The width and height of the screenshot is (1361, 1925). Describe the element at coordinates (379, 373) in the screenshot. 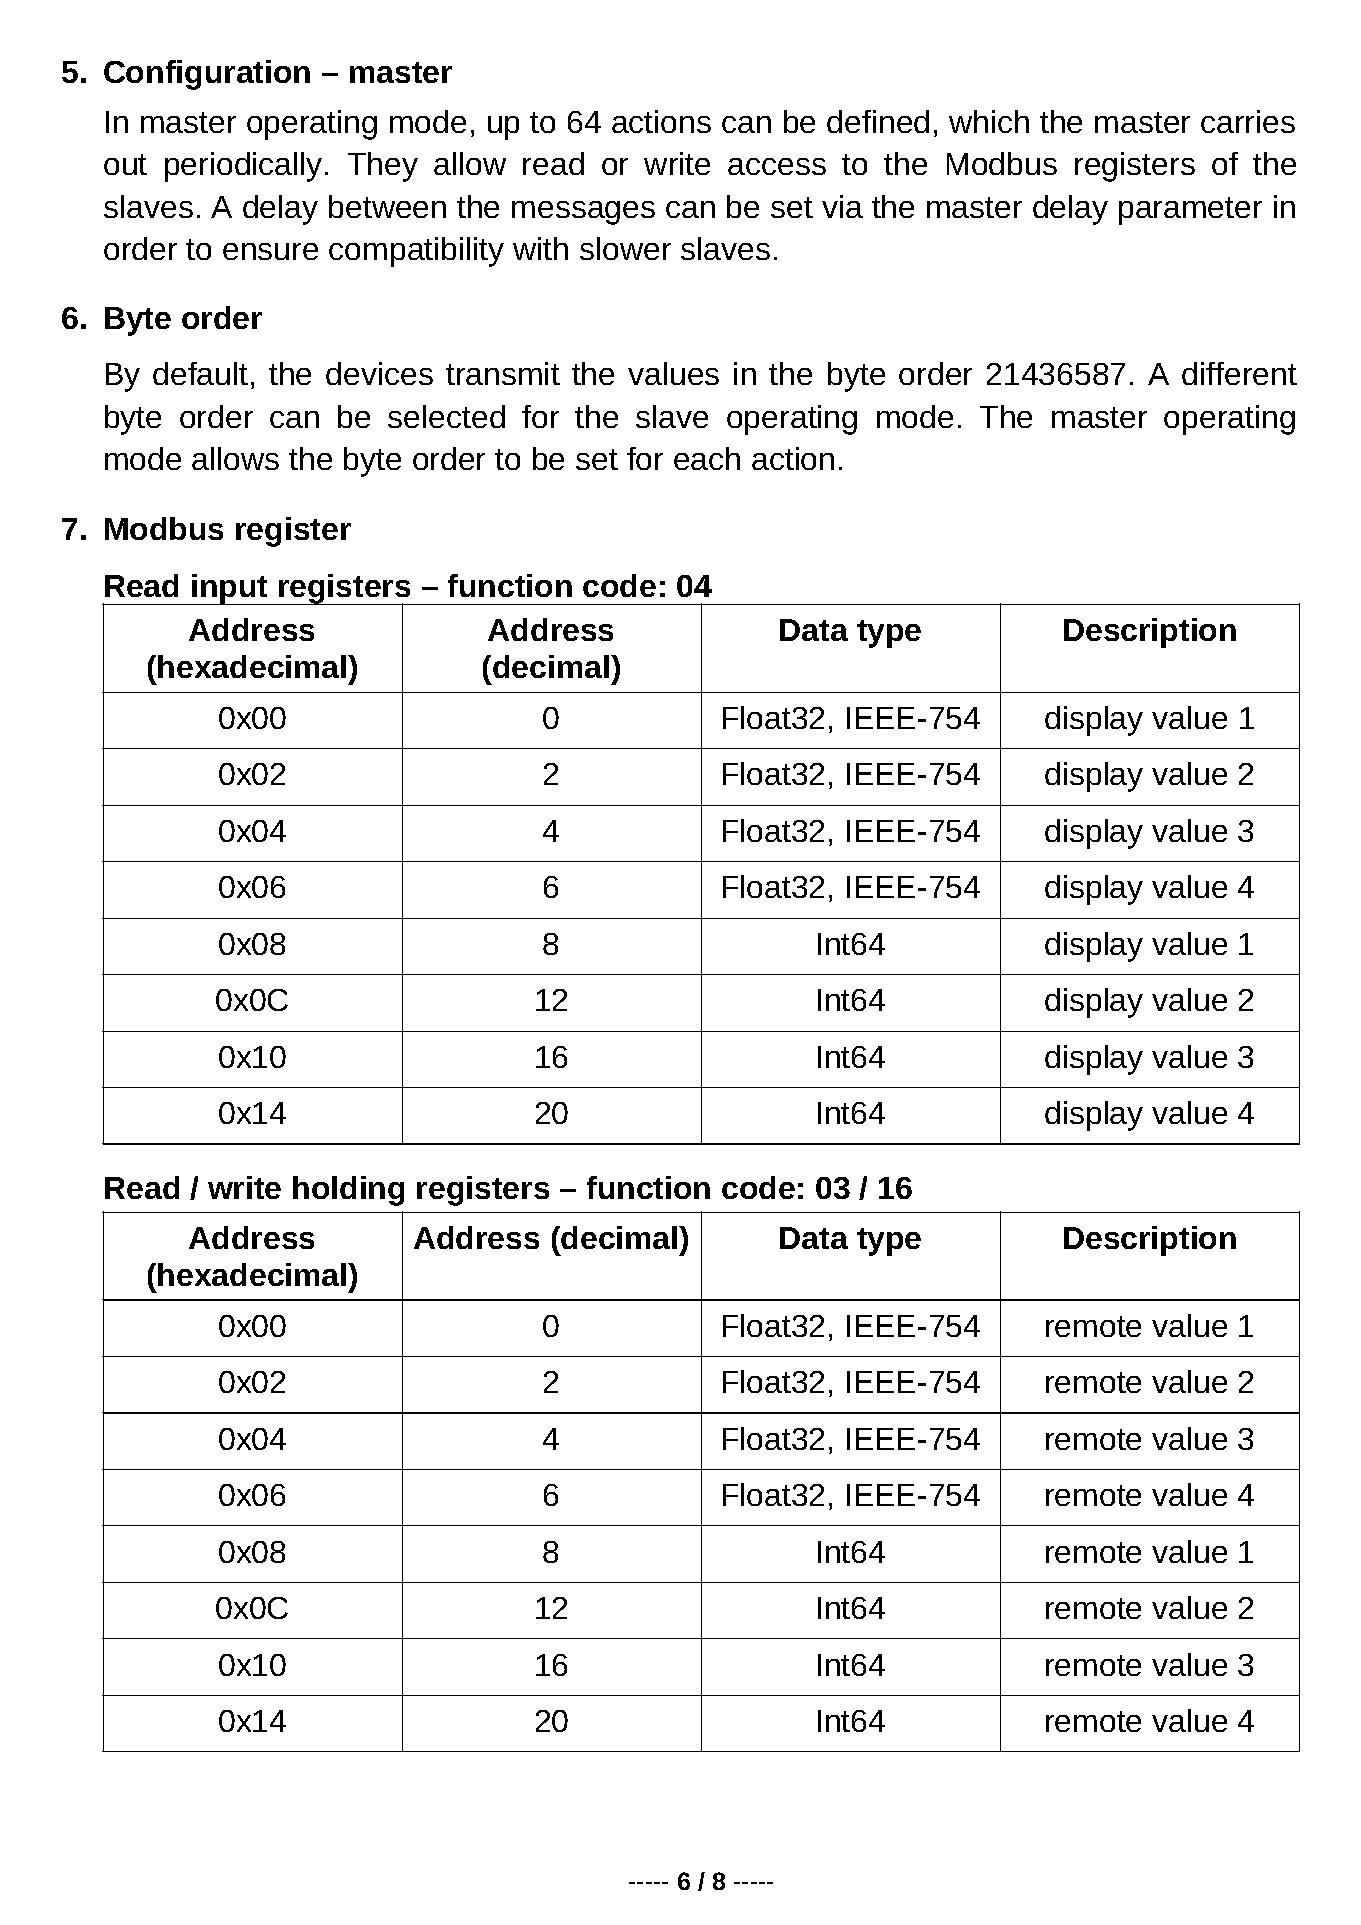

I see `devices` at that location.
